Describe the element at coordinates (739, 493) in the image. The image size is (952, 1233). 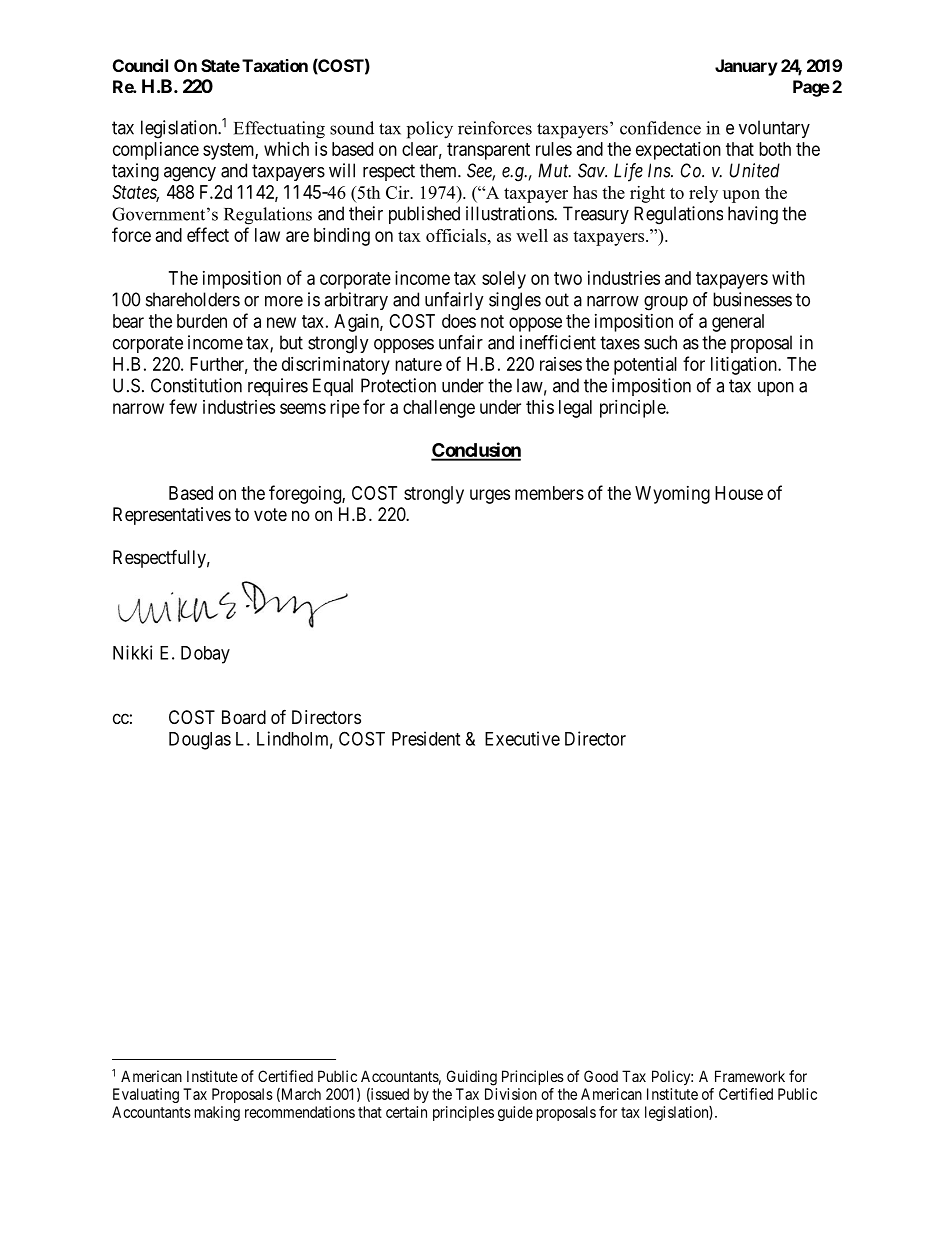
I see `House` at that location.
